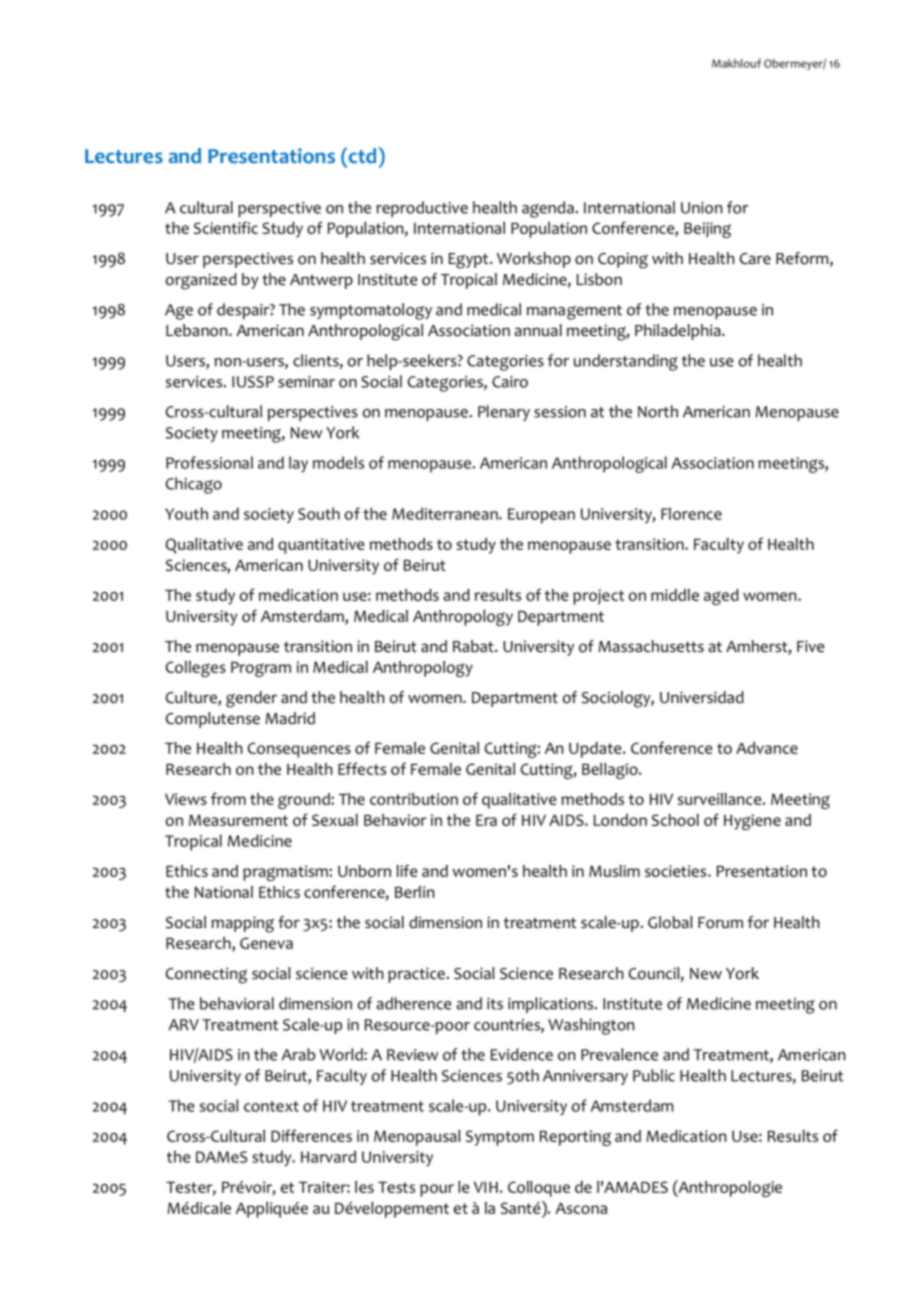 This page has height=1308, width=924. I want to click on Measurement, so click(238, 820).
